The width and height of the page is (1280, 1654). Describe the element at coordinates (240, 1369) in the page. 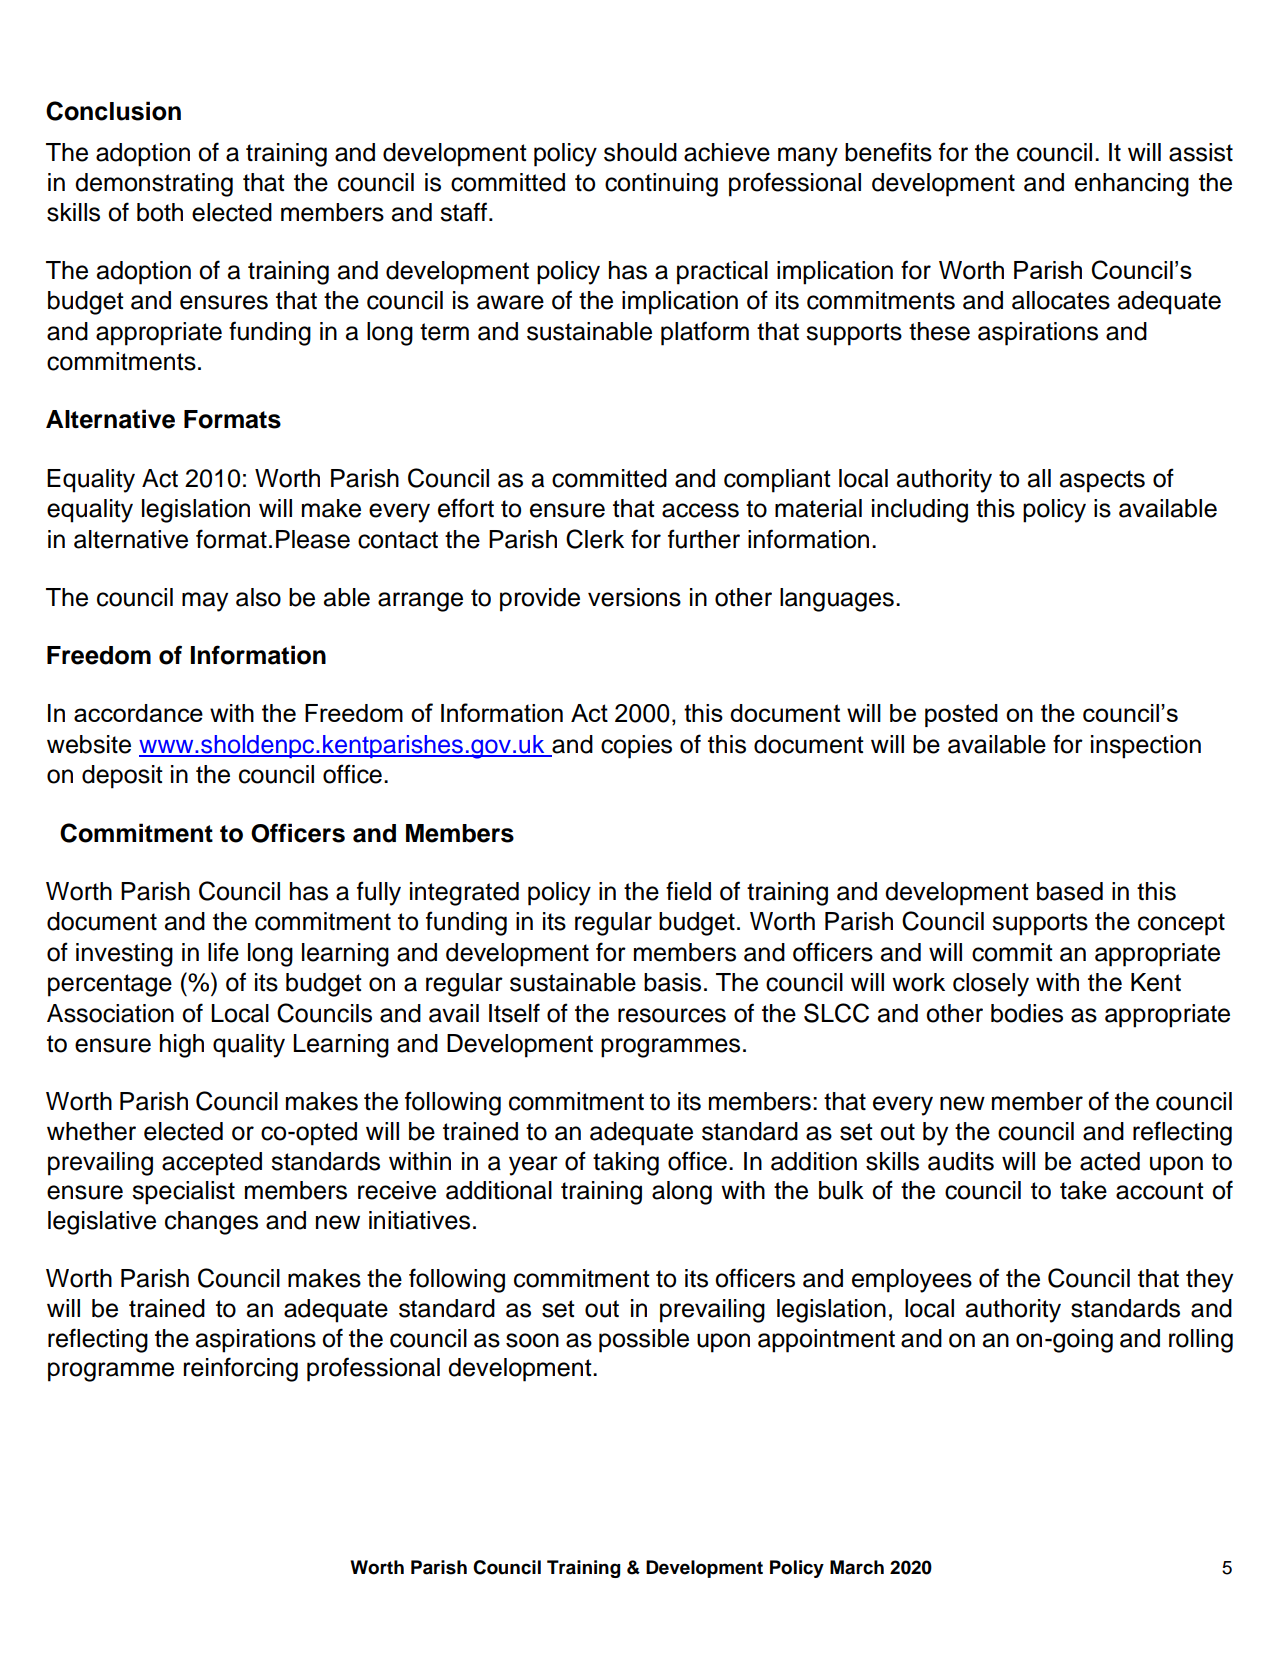

I see `reinforcing` at that location.
